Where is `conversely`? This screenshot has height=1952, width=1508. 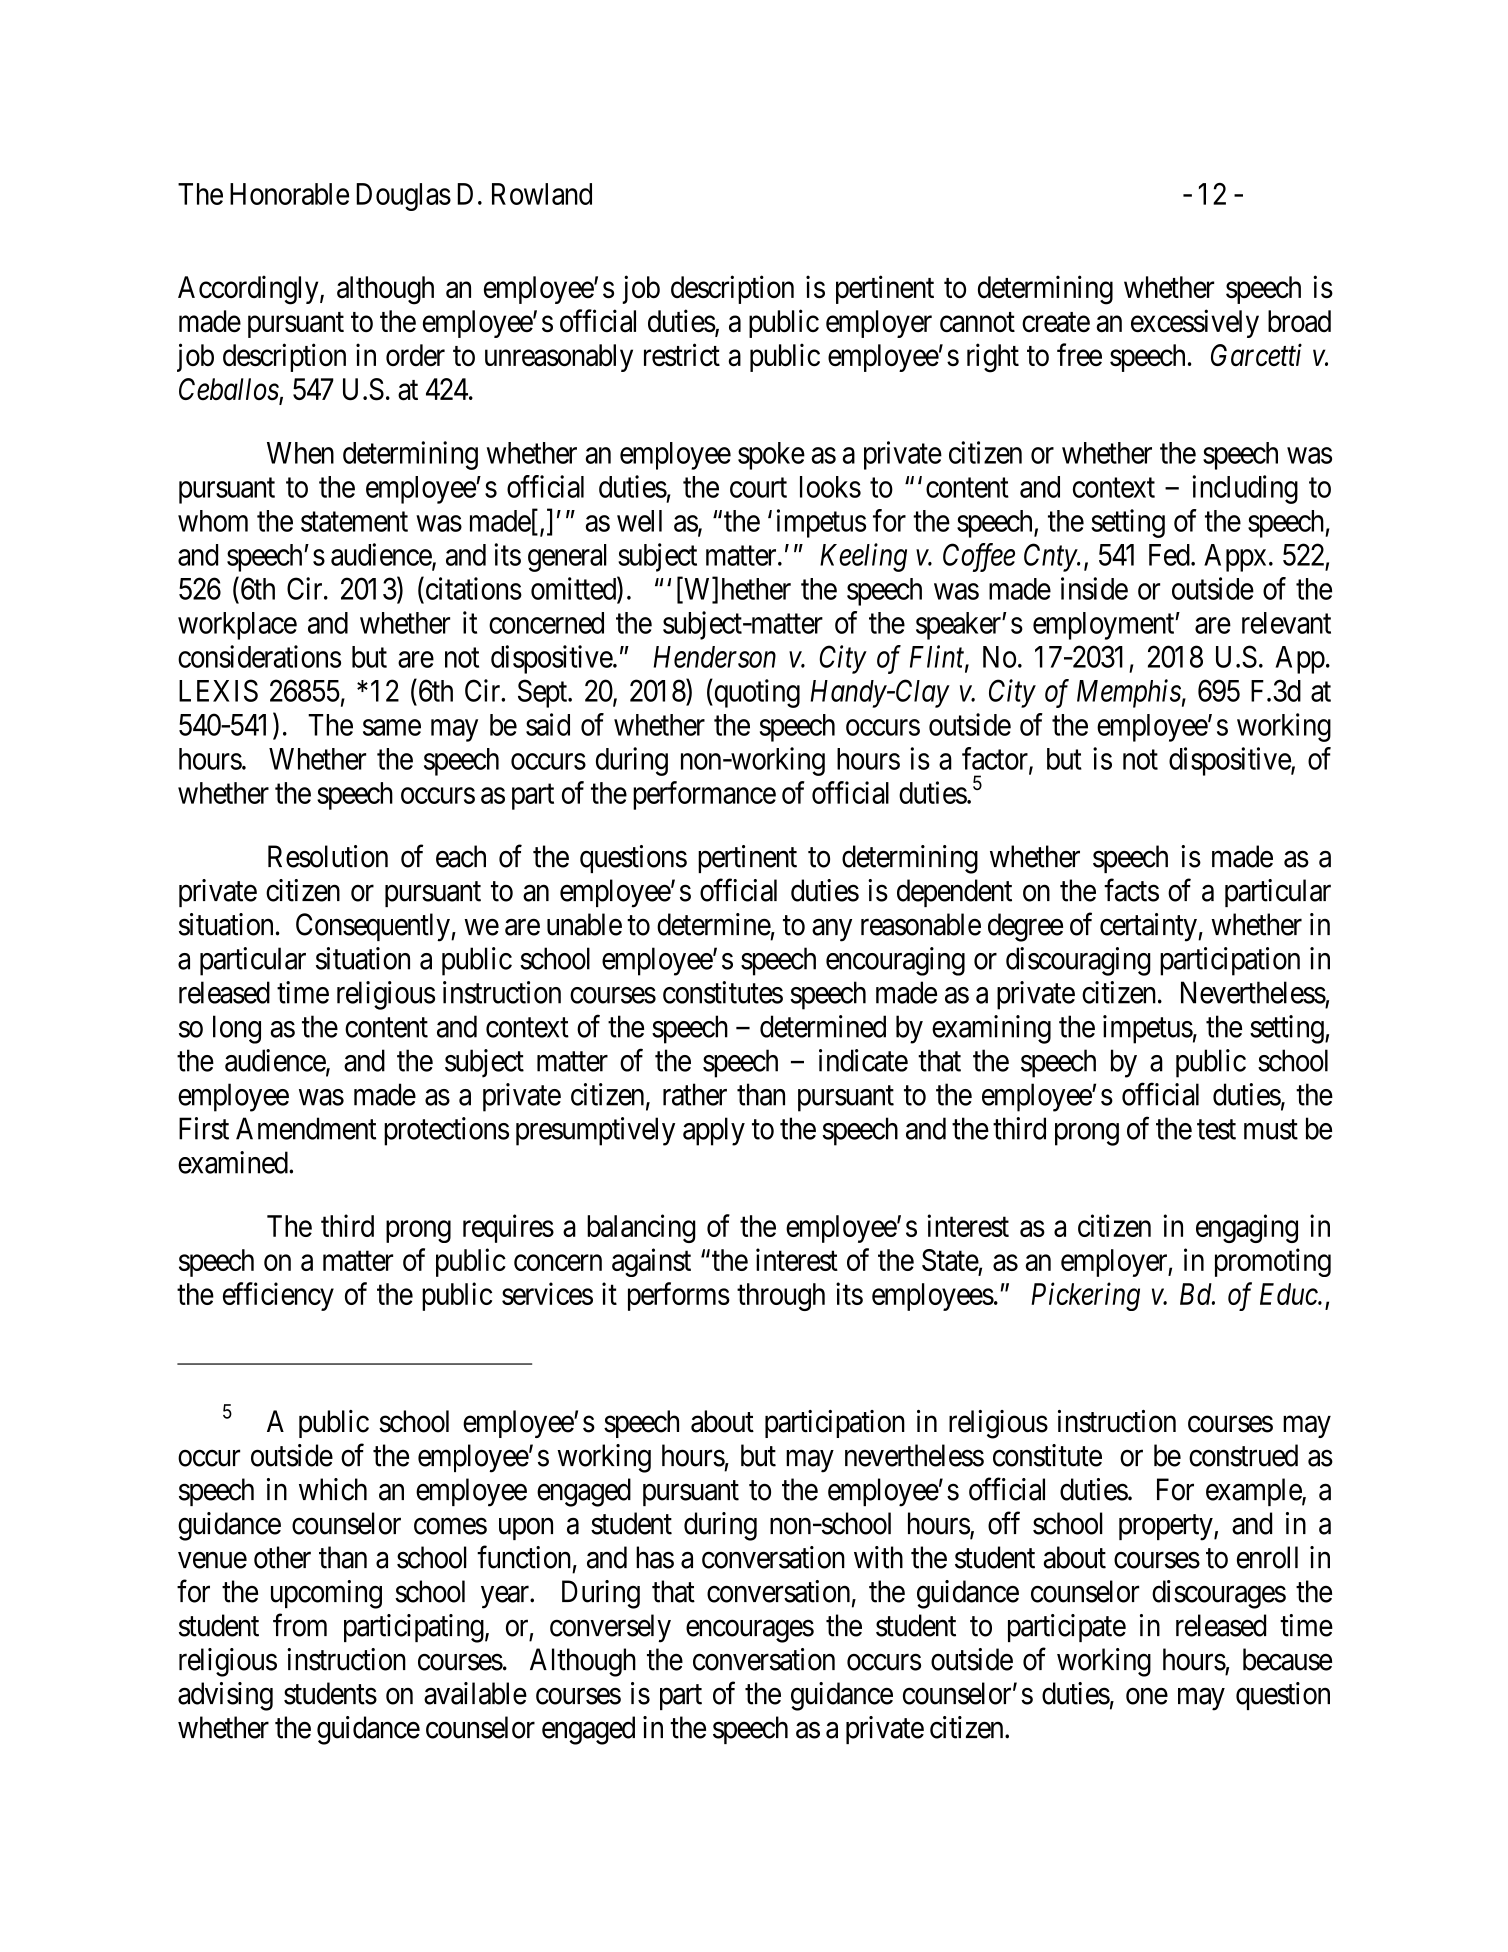
conversely is located at coordinates (610, 1628).
